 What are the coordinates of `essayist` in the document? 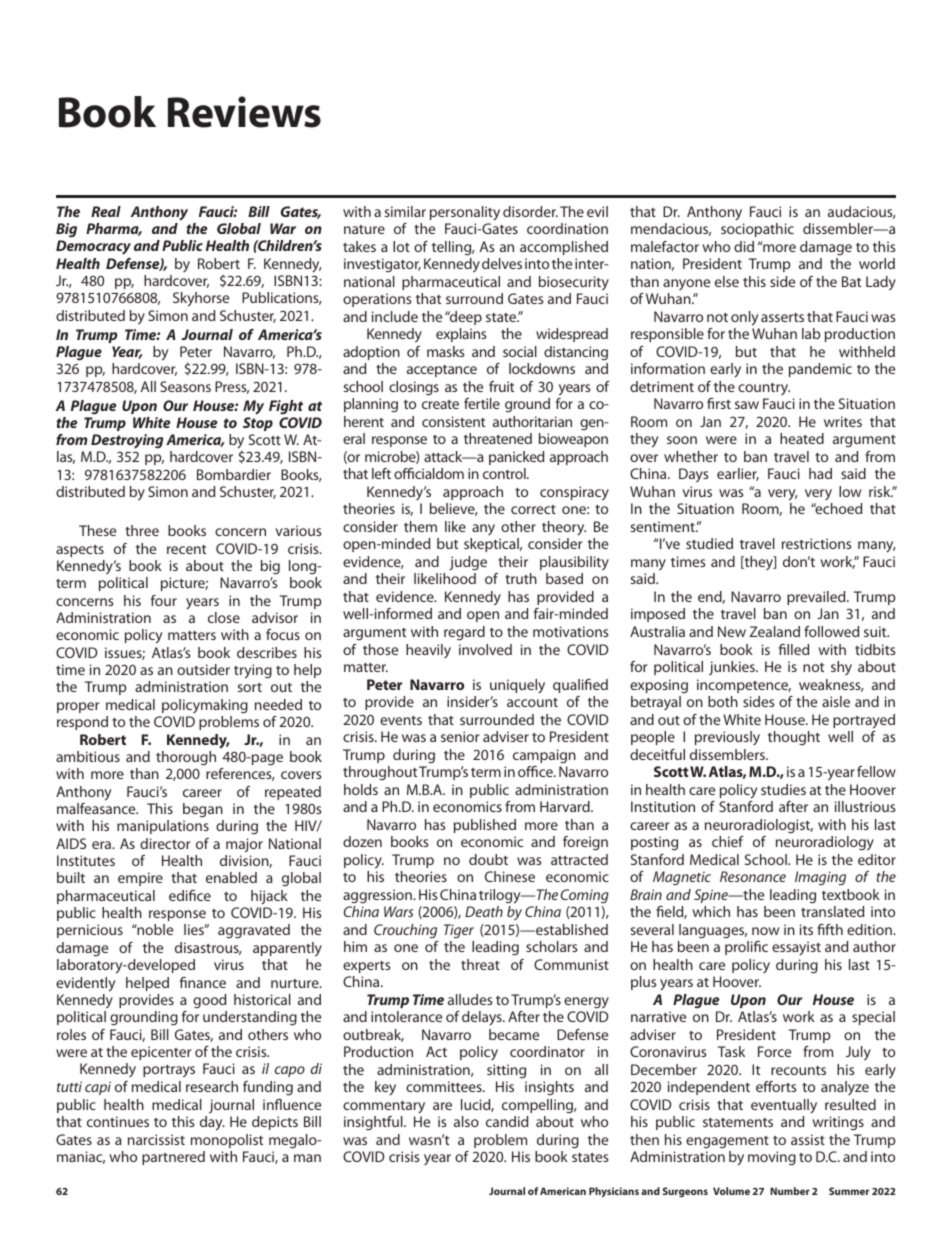 It's located at (796, 948).
